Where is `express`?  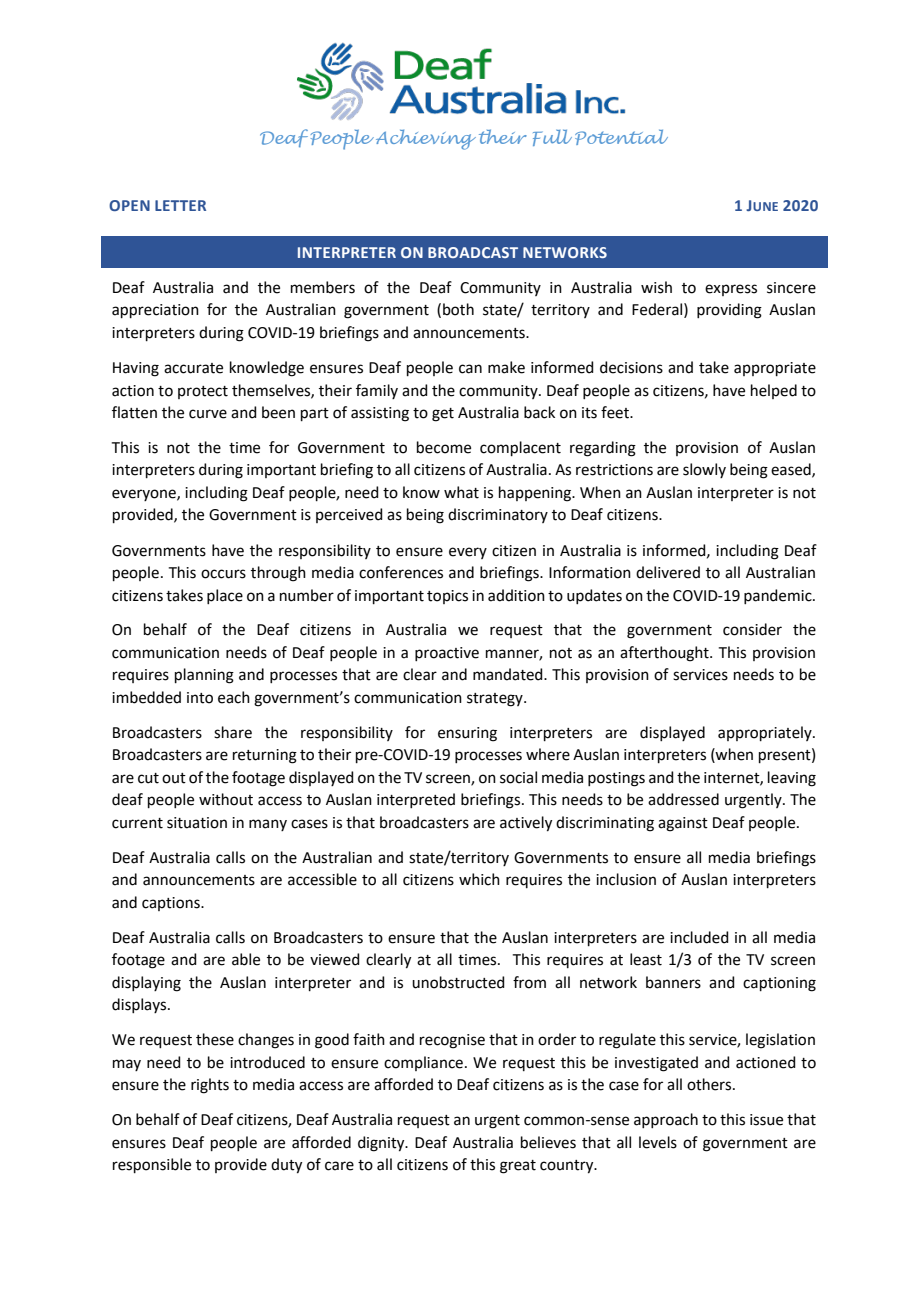 express is located at coordinates (731, 290).
